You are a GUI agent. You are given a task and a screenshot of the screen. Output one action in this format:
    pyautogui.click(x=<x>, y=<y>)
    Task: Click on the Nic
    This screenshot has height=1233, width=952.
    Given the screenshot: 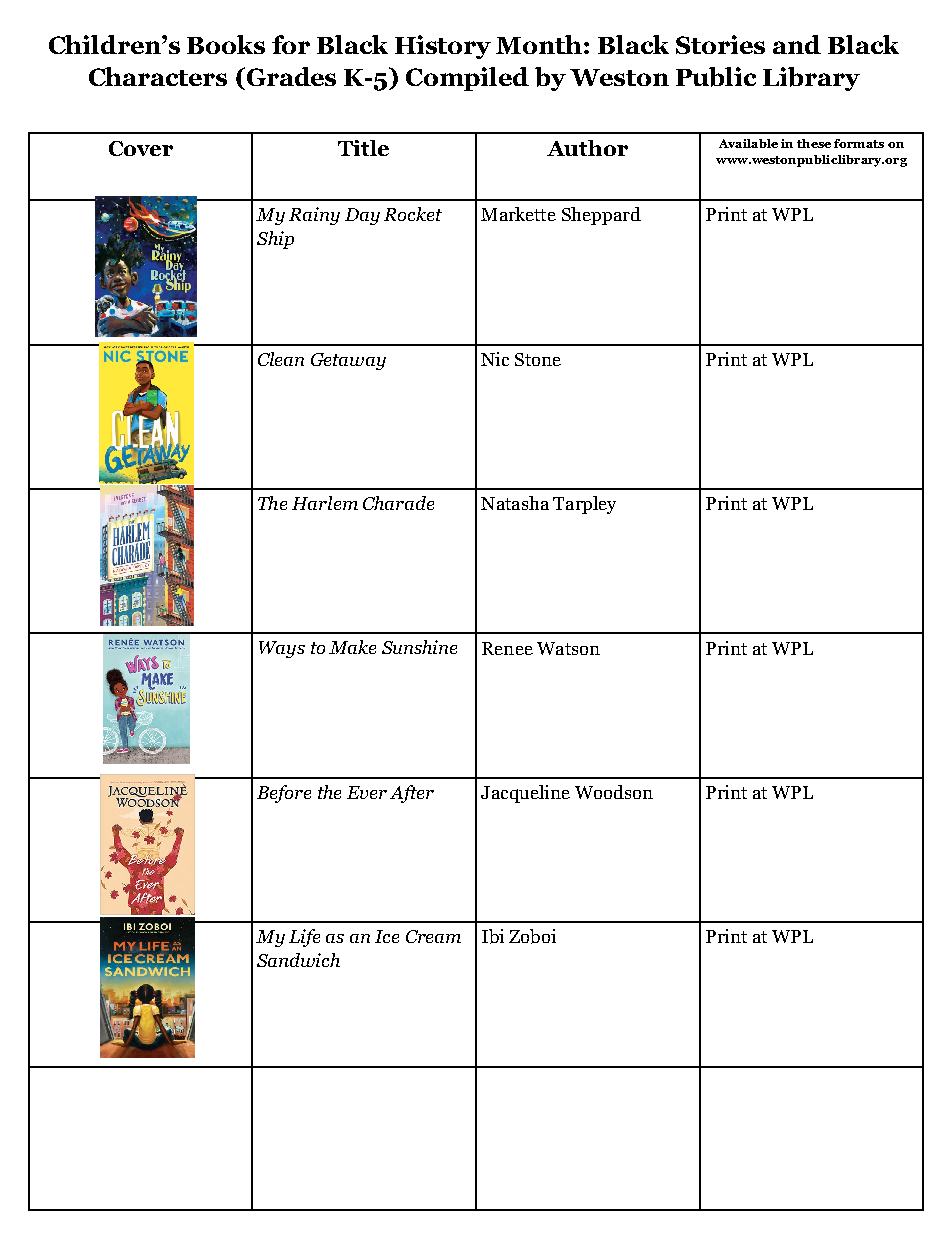 What is the action you would take?
    pyautogui.click(x=495, y=359)
